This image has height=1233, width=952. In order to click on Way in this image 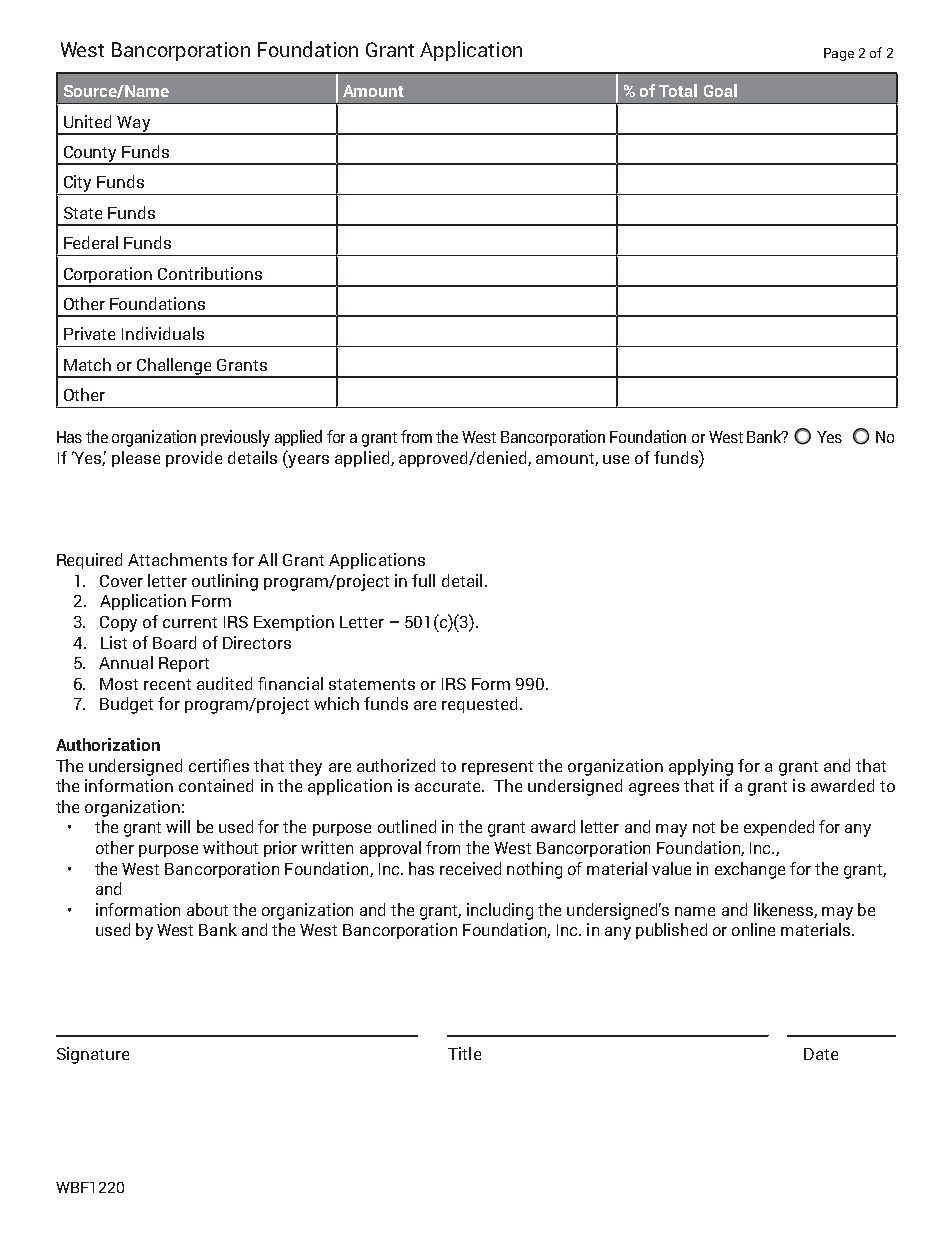, I will do `click(134, 125)`.
